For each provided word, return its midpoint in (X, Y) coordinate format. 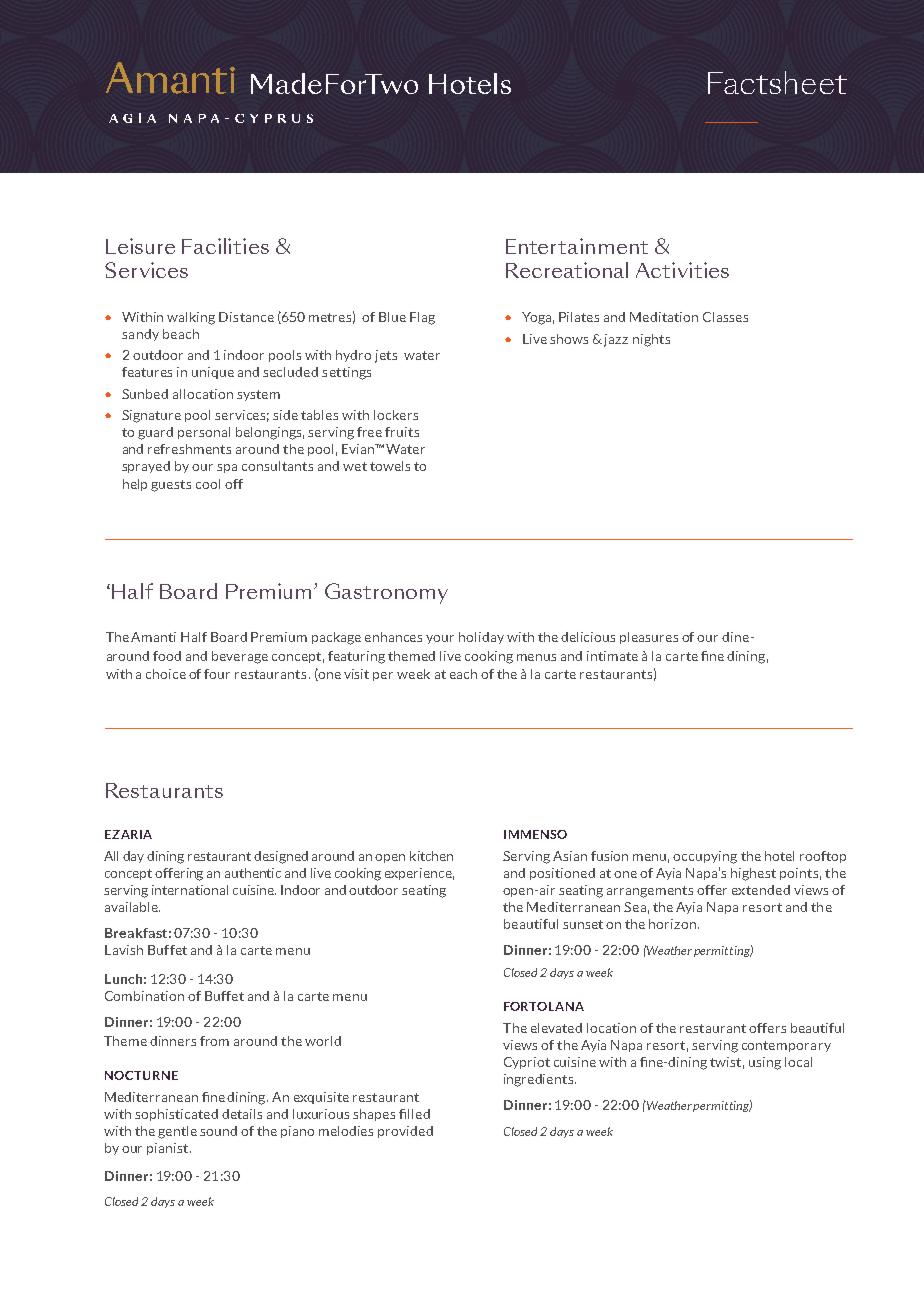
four (217, 674)
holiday (481, 638)
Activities (682, 270)
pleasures (649, 638)
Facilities (225, 246)
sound (218, 1131)
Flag (422, 318)
